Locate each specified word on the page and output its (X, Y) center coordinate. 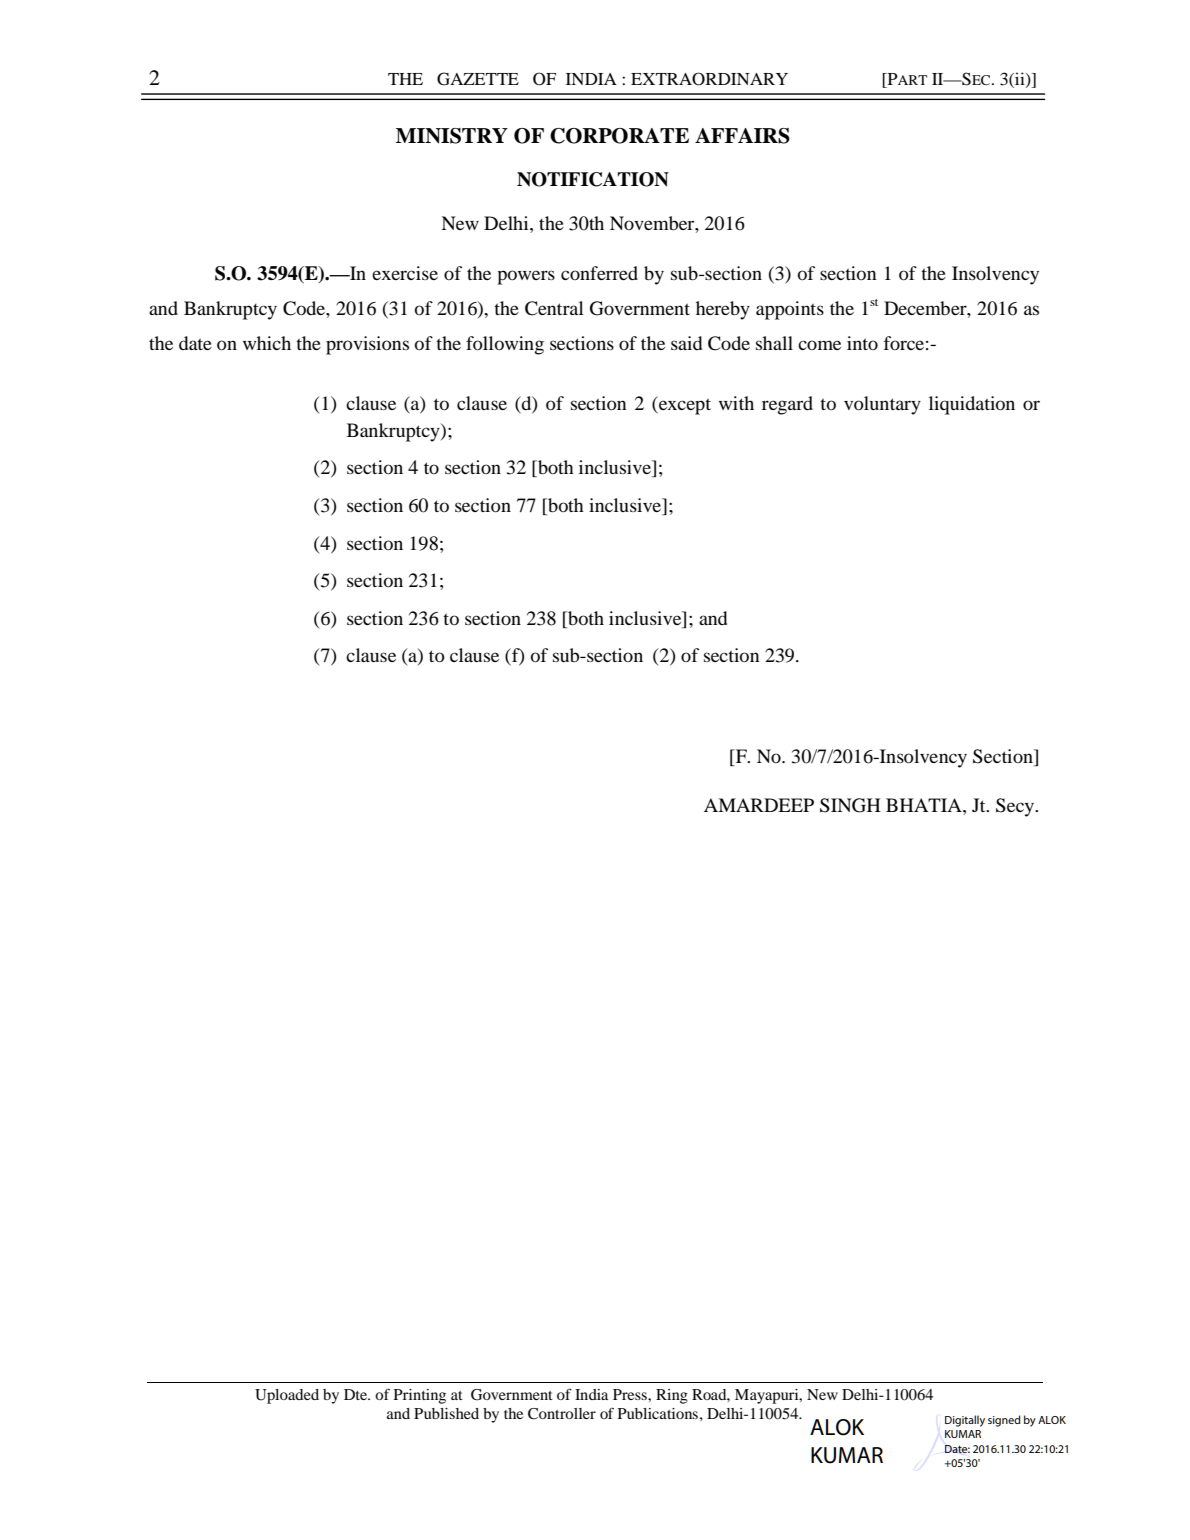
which (267, 343)
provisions (367, 345)
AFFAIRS (742, 136)
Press (631, 1394)
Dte (356, 1394)
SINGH (850, 805)
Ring (672, 1396)
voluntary (882, 405)
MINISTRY (452, 136)
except (684, 405)
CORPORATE (619, 136)
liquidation (972, 405)
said (686, 343)
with (736, 403)
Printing (420, 1396)
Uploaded (287, 1396)
